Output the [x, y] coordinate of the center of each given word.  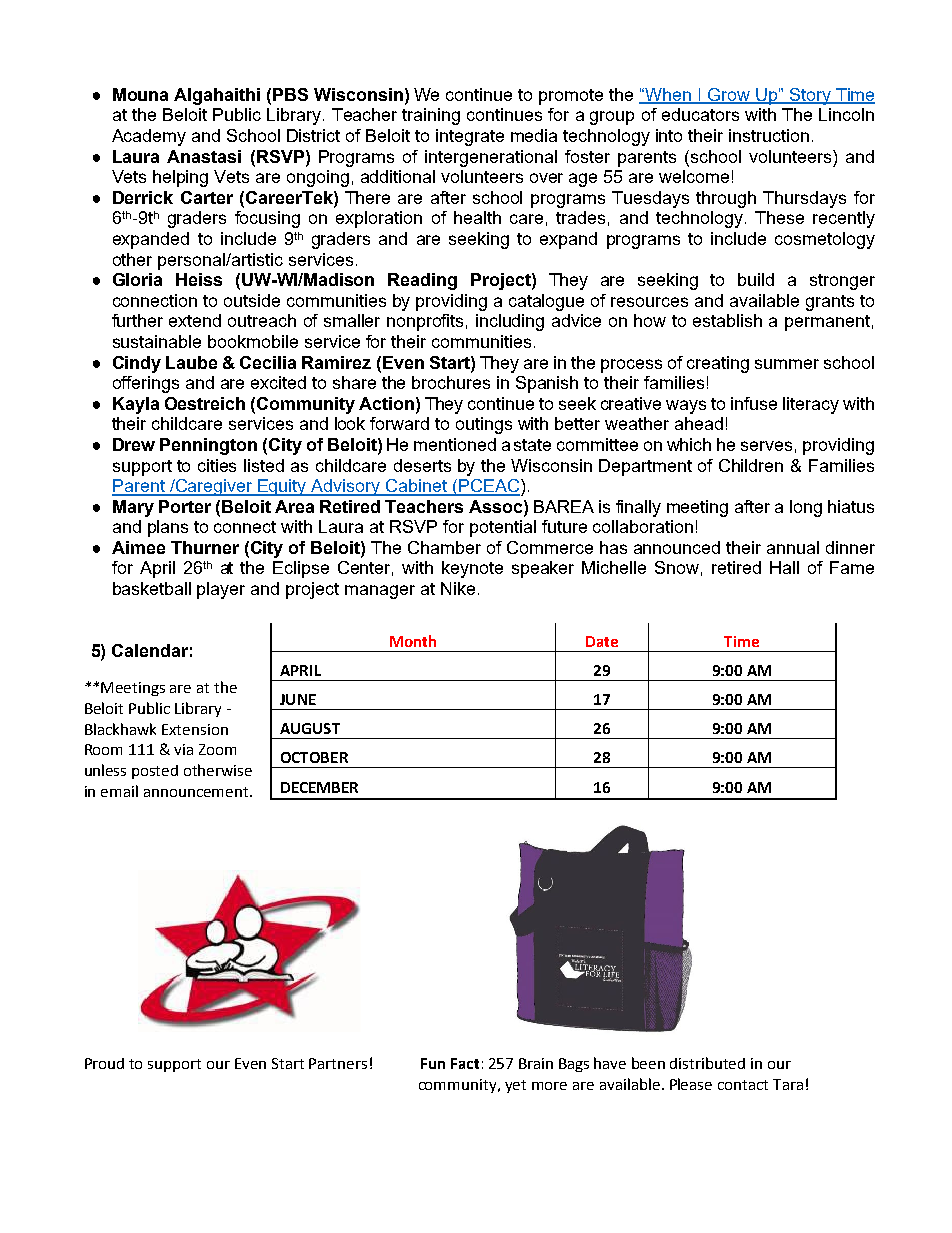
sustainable [157, 341]
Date [602, 641]
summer [787, 364]
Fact [465, 1063]
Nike [458, 588]
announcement [197, 792]
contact [743, 1085]
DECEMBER [319, 787]
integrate [470, 137]
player [221, 590]
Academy [149, 137]
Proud [104, 1063]
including [510, 322]
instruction [769, 135]
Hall [784, 567]
